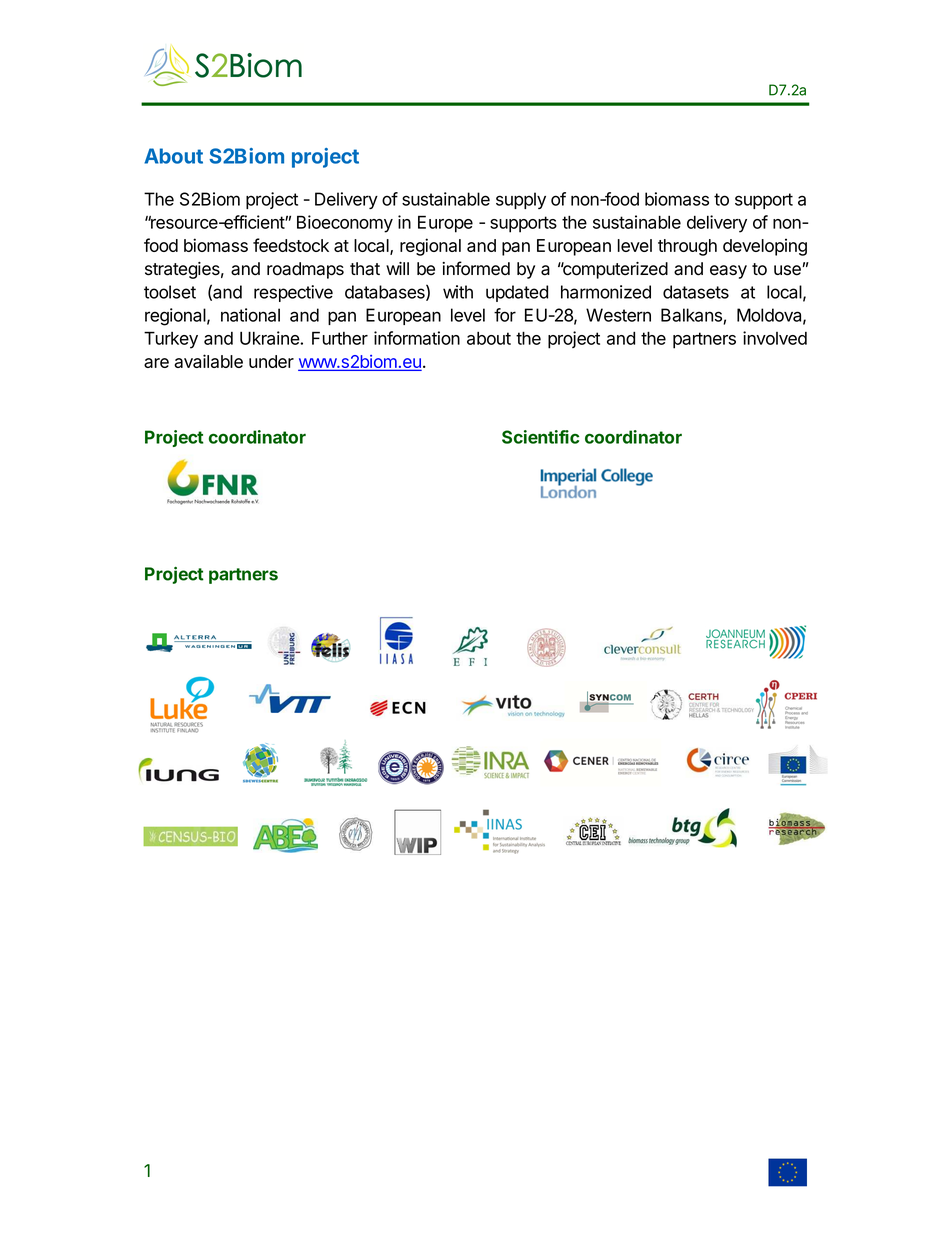  I want to click on involved, so click(775, 338).
